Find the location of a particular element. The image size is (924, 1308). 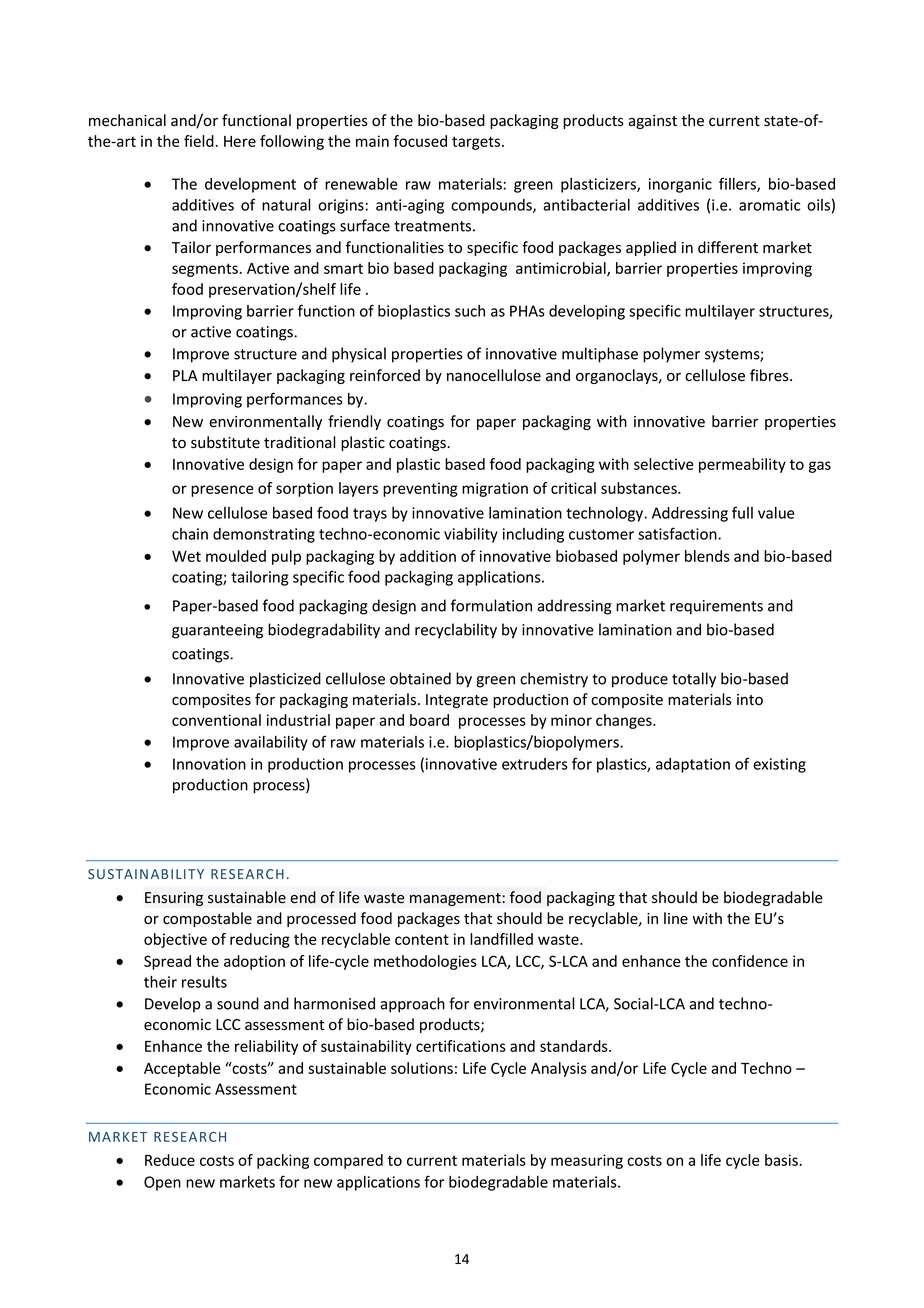

Reduce is located at coordinates (170, 1160).
